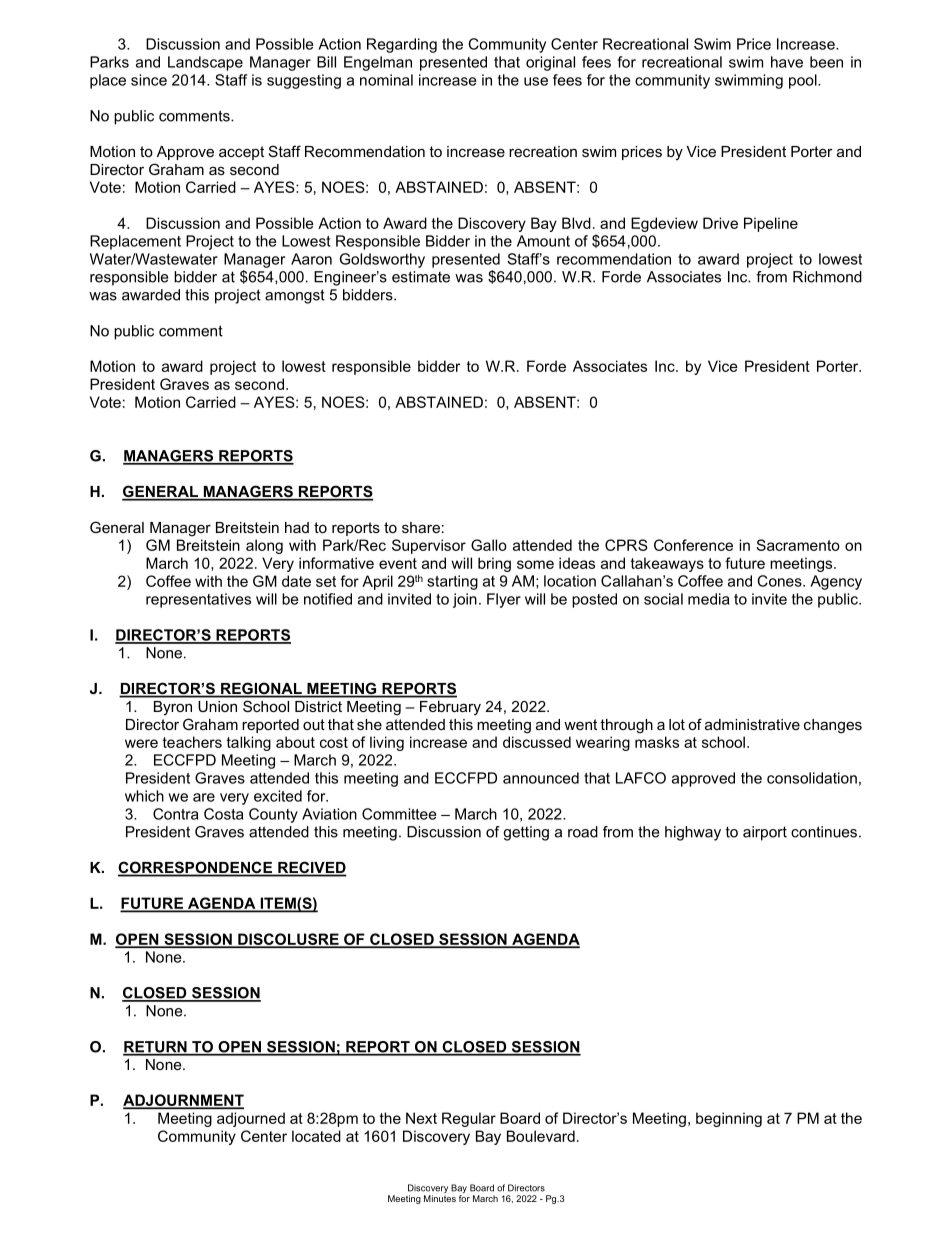 This screenshot has width=952, height=1233. Describe the element at coordinates (205, 63) in the screenshot. I see `Landscape` at that location.
